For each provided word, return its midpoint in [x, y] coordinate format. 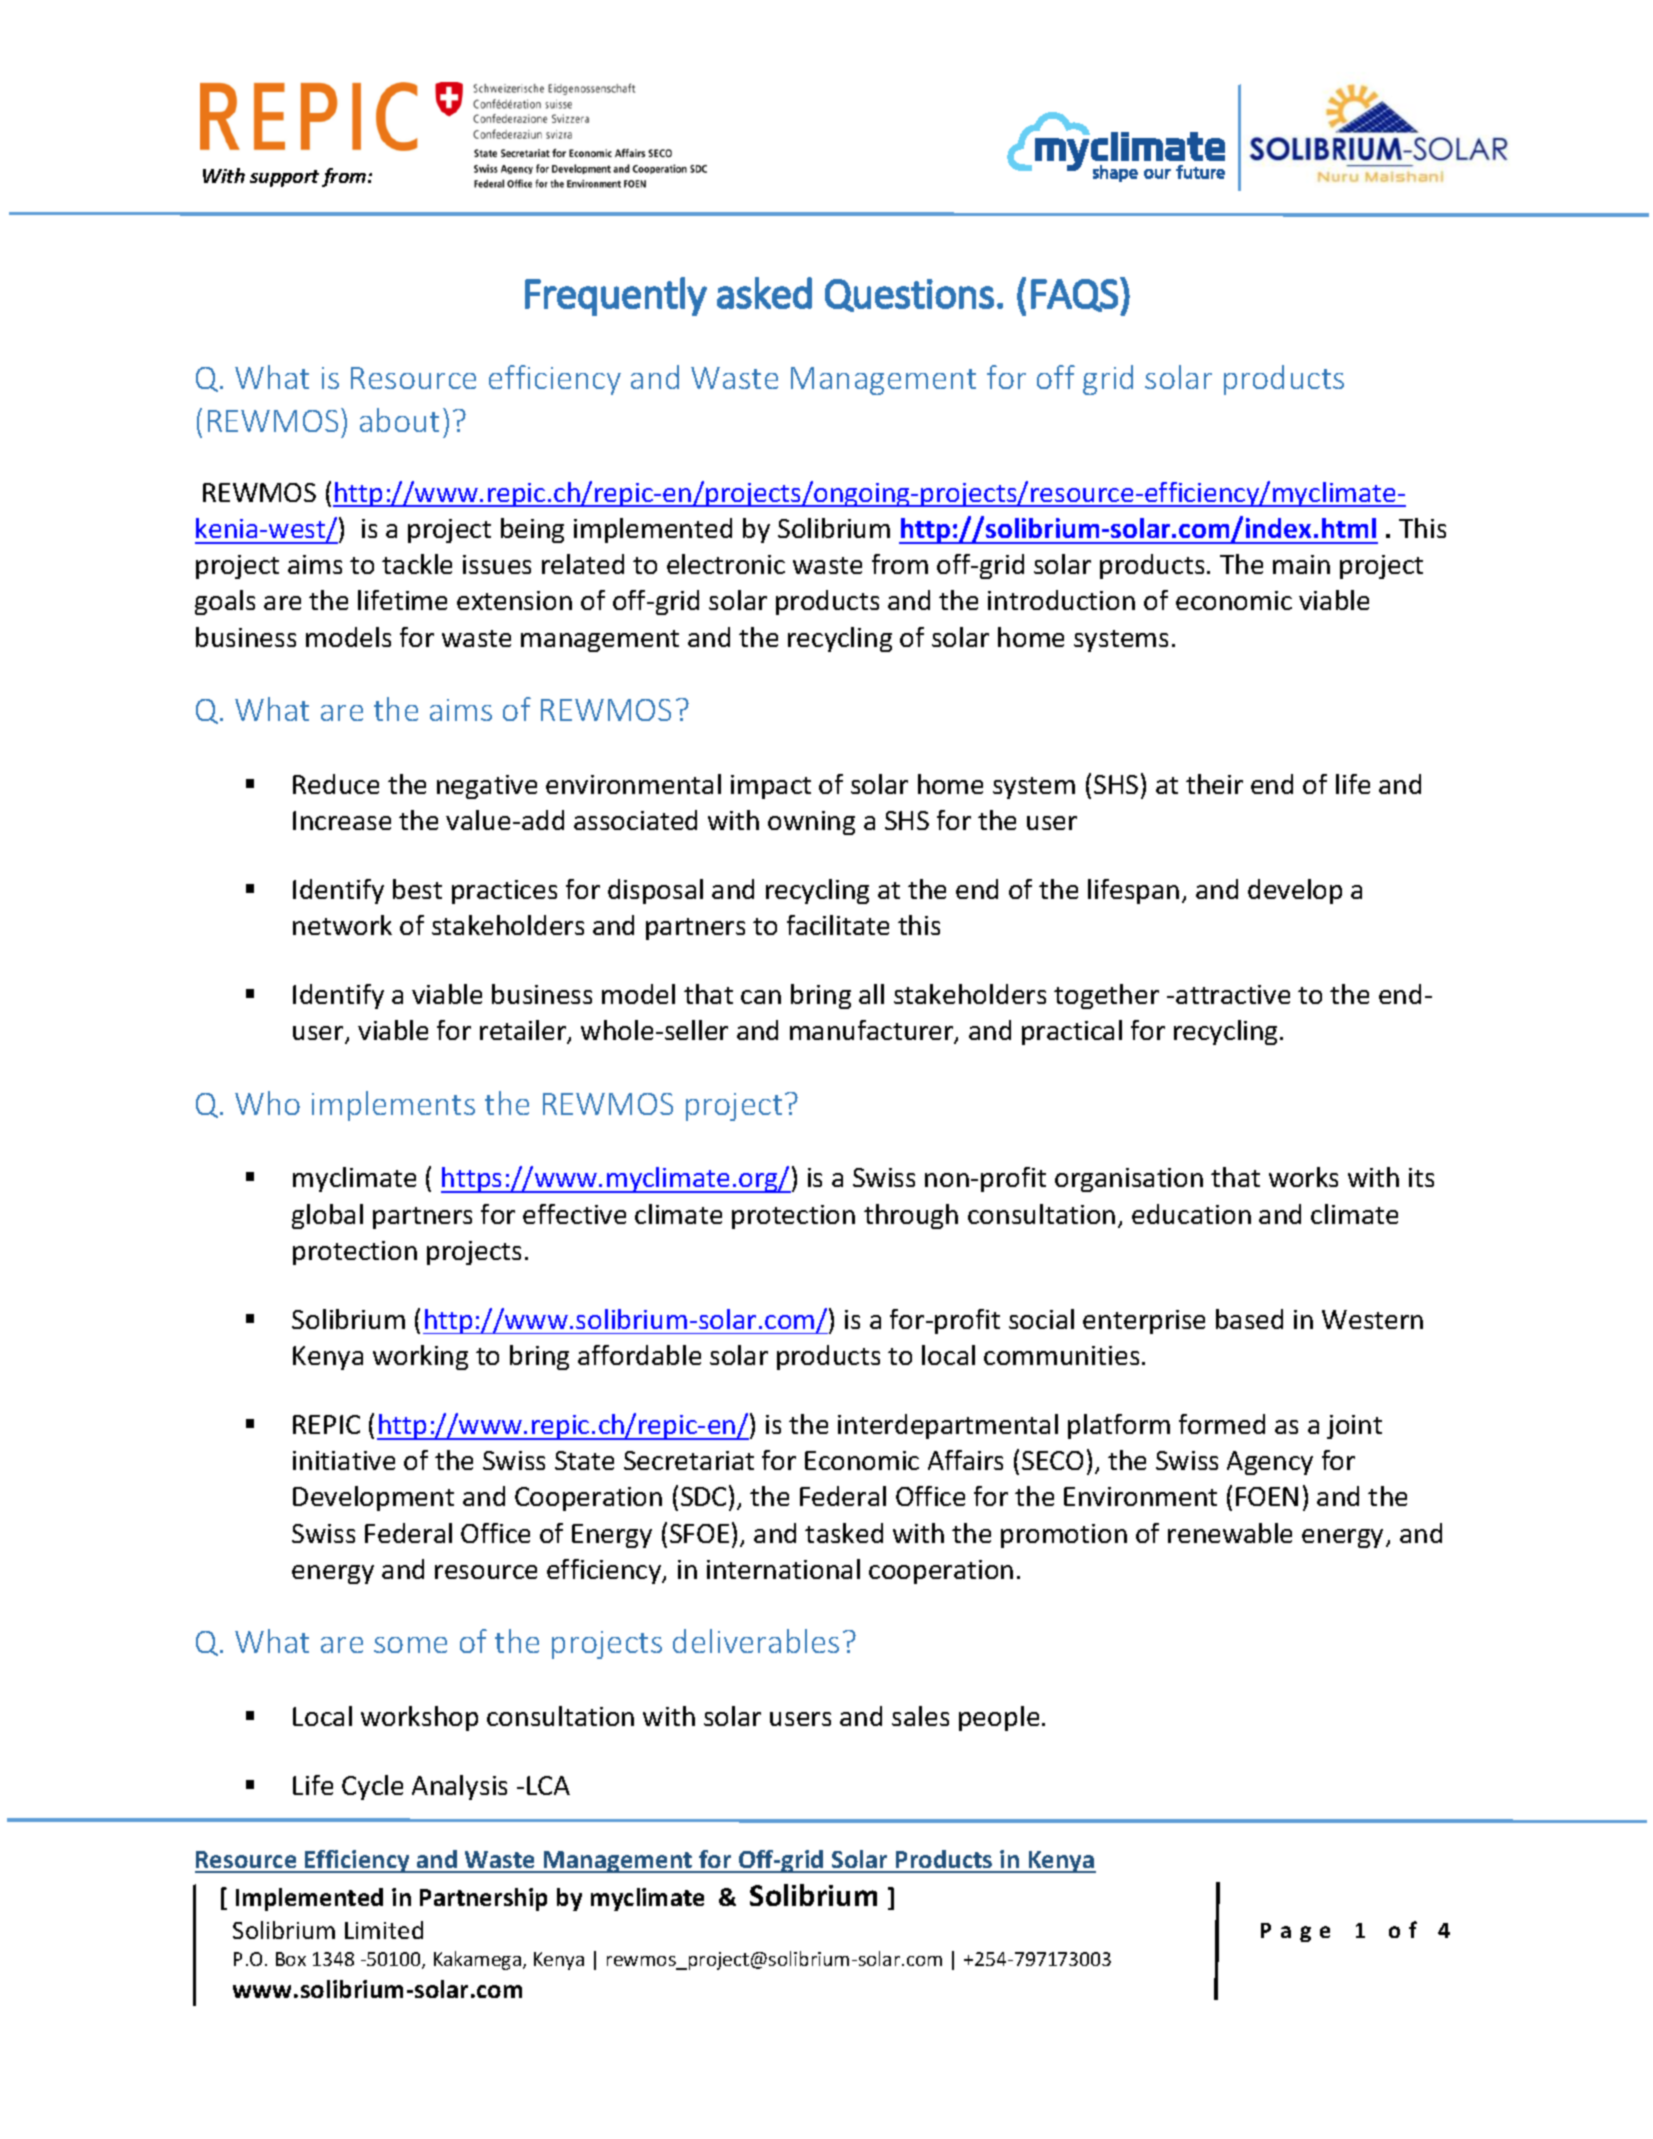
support [284, 178]
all [871, 994]
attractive [1233, 994]
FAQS [1074, 295]
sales [920, 1716]
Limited [384, 1930]
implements [393, 1106]
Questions [909, 295]
